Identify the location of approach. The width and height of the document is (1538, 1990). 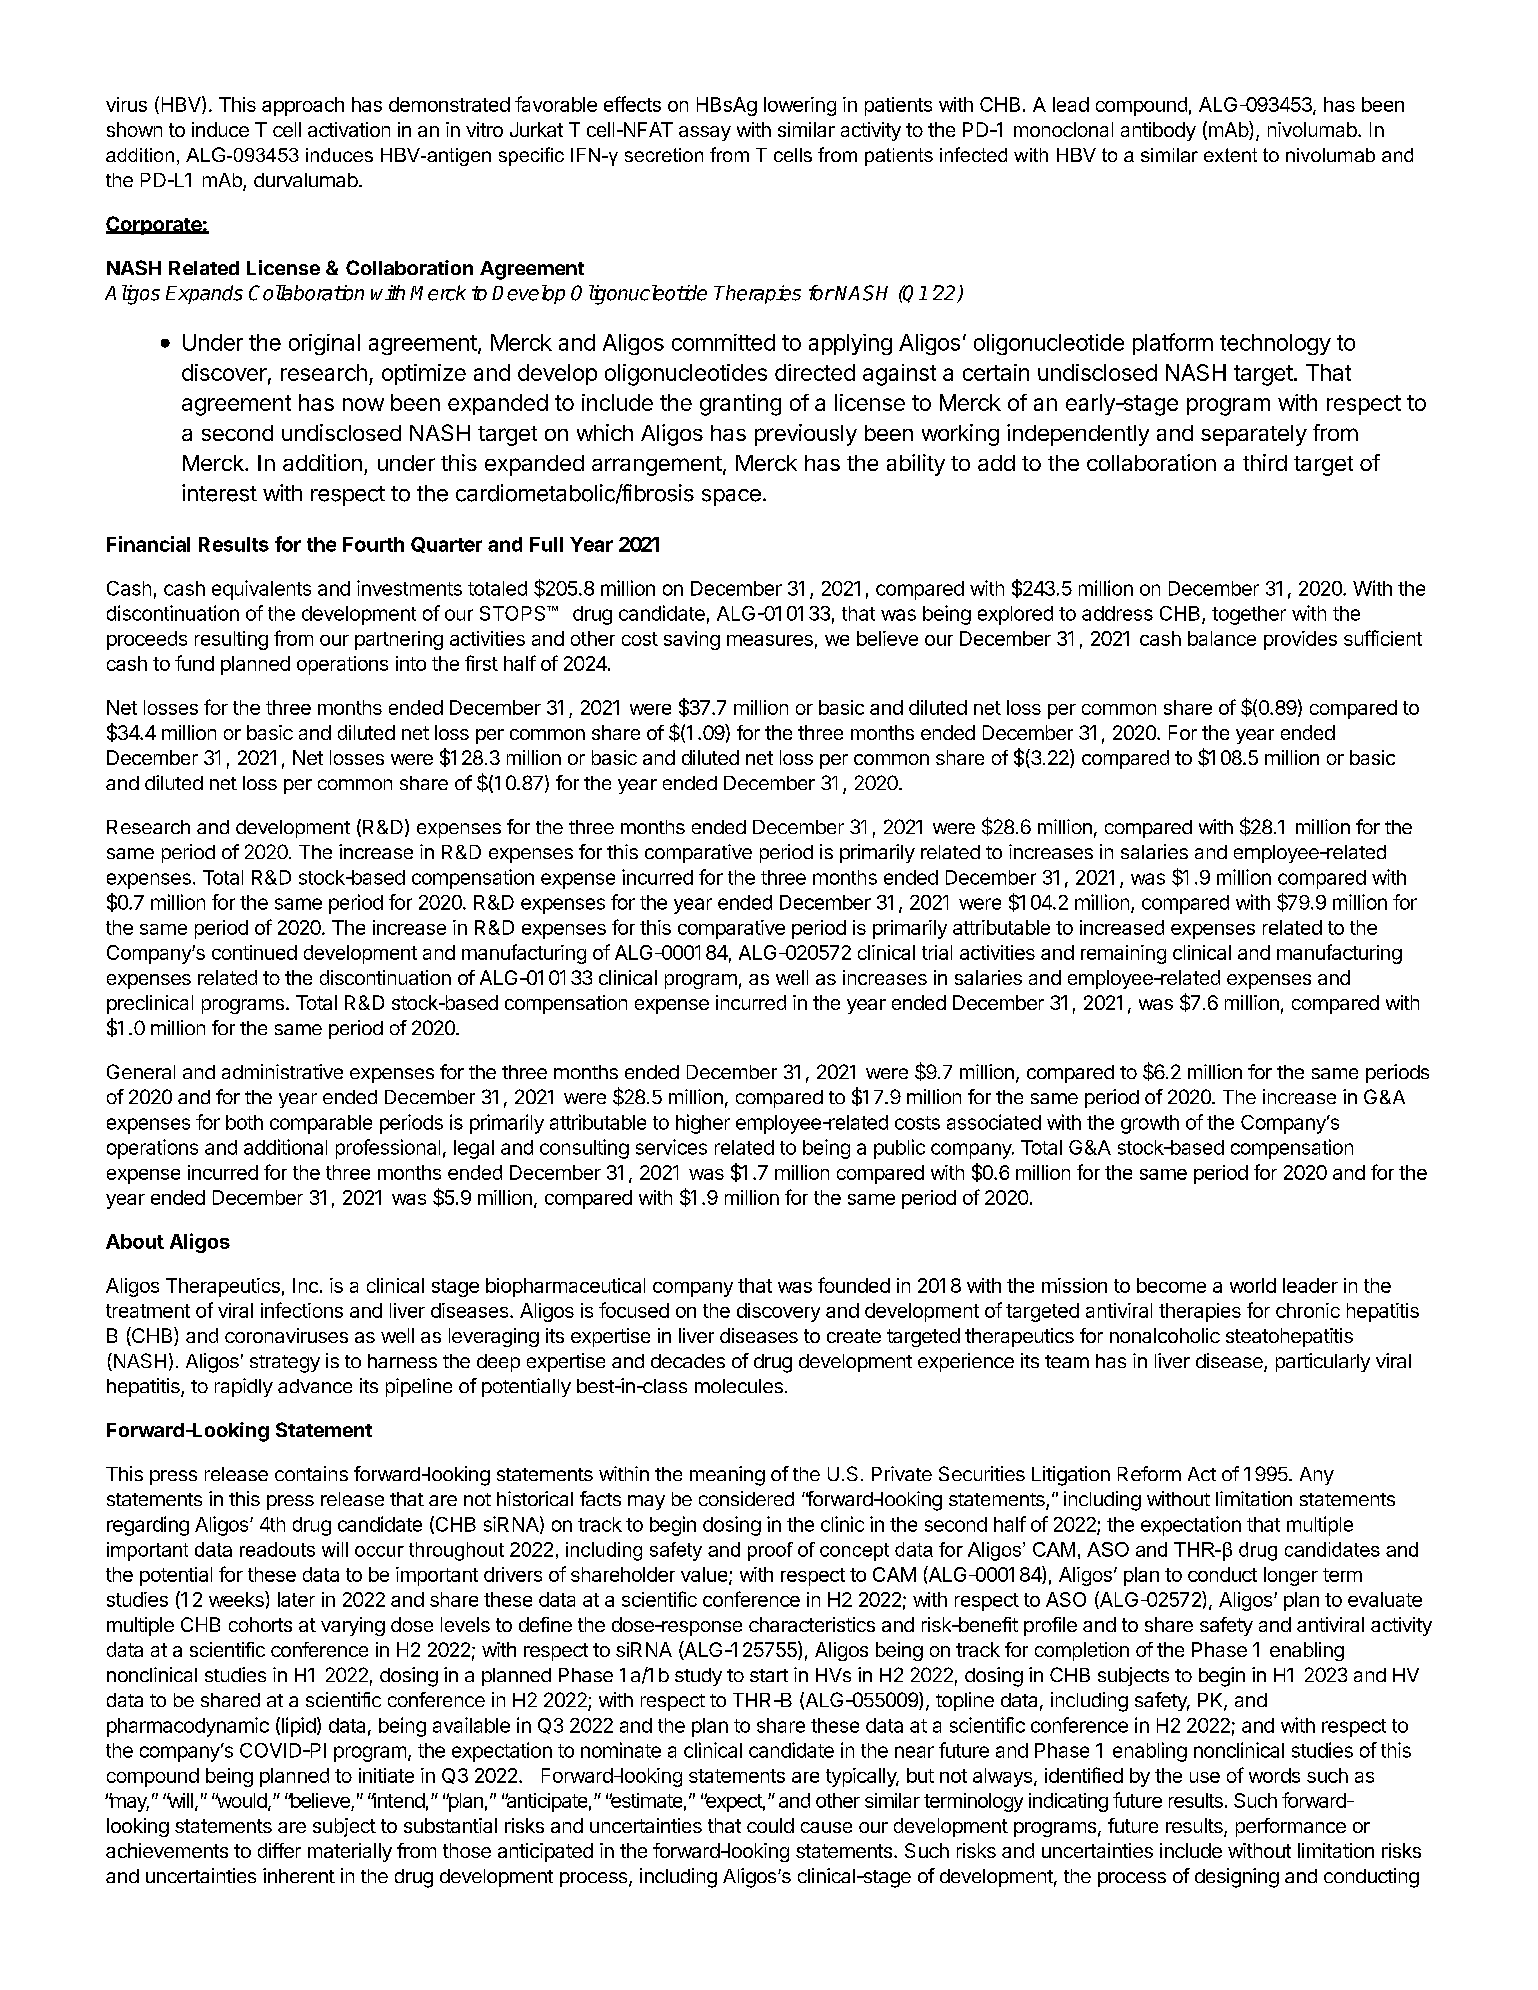
(303, 106).
